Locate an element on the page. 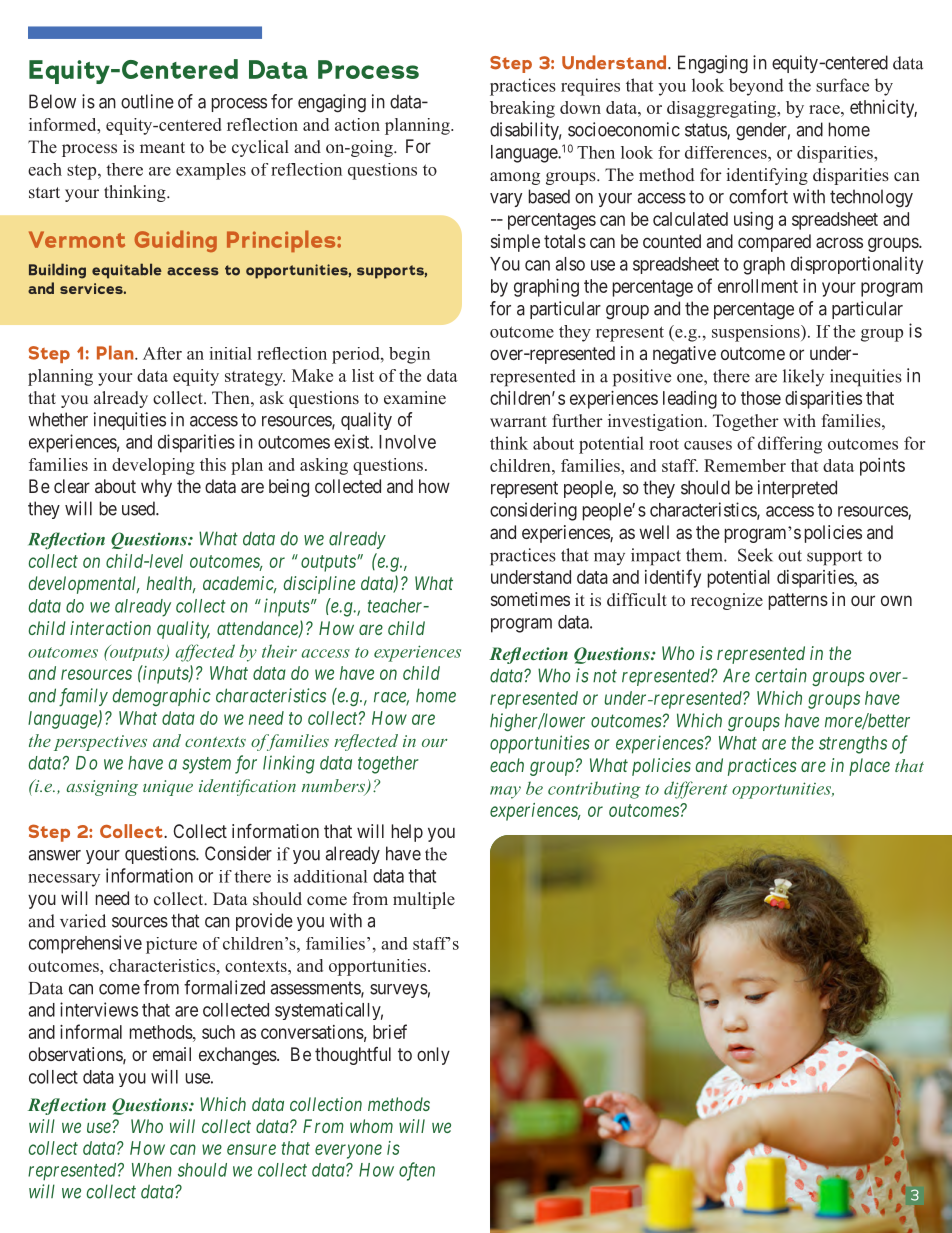 This document has height=1233, width=952. differing is located at coordinates (790, 445).
